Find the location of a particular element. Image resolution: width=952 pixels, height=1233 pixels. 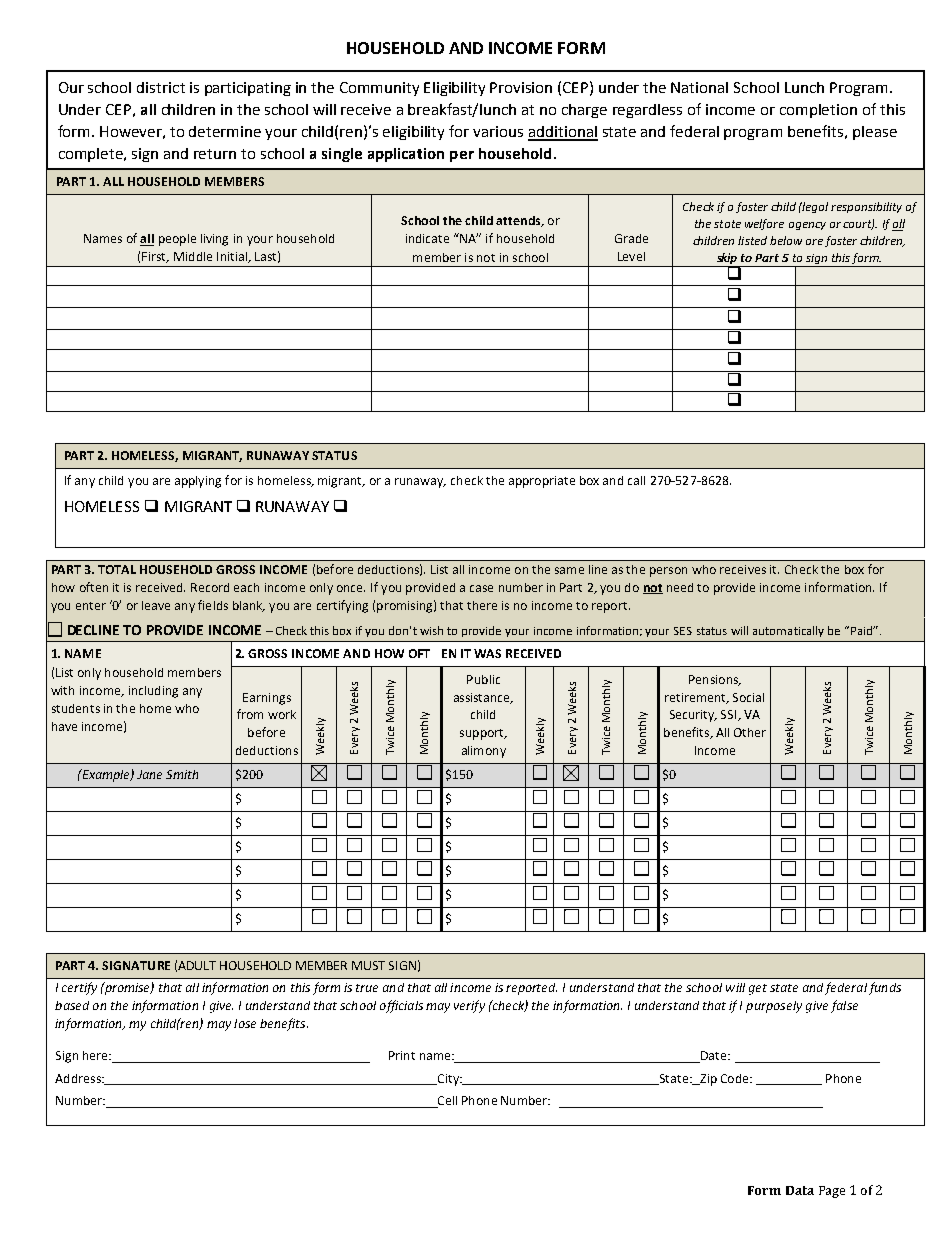

Address is located at coordinates (79, 1078).
